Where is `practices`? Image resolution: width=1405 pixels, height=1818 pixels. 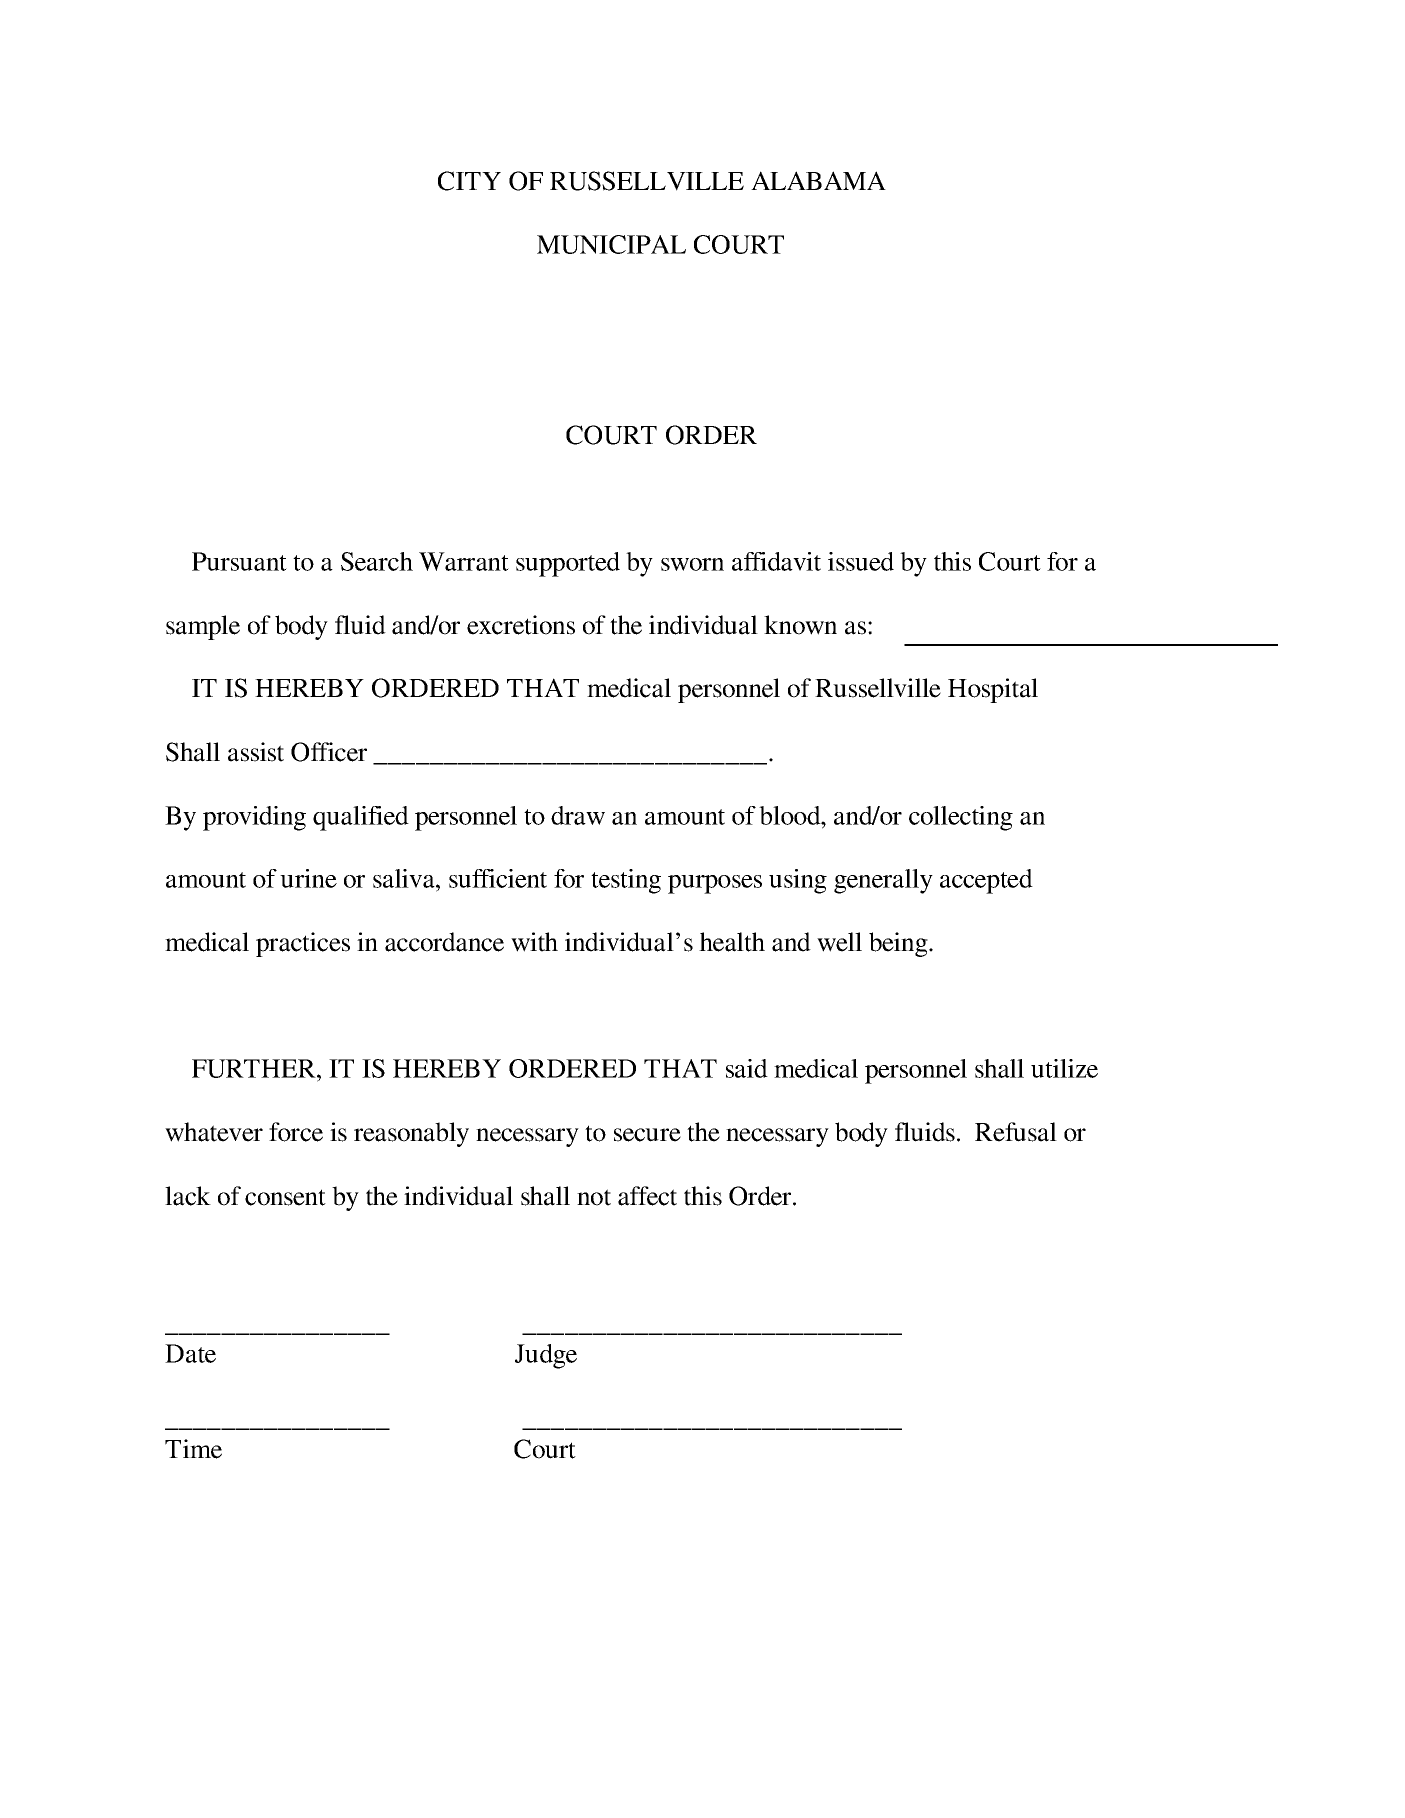 practices is located at coordinates (303, 944).
